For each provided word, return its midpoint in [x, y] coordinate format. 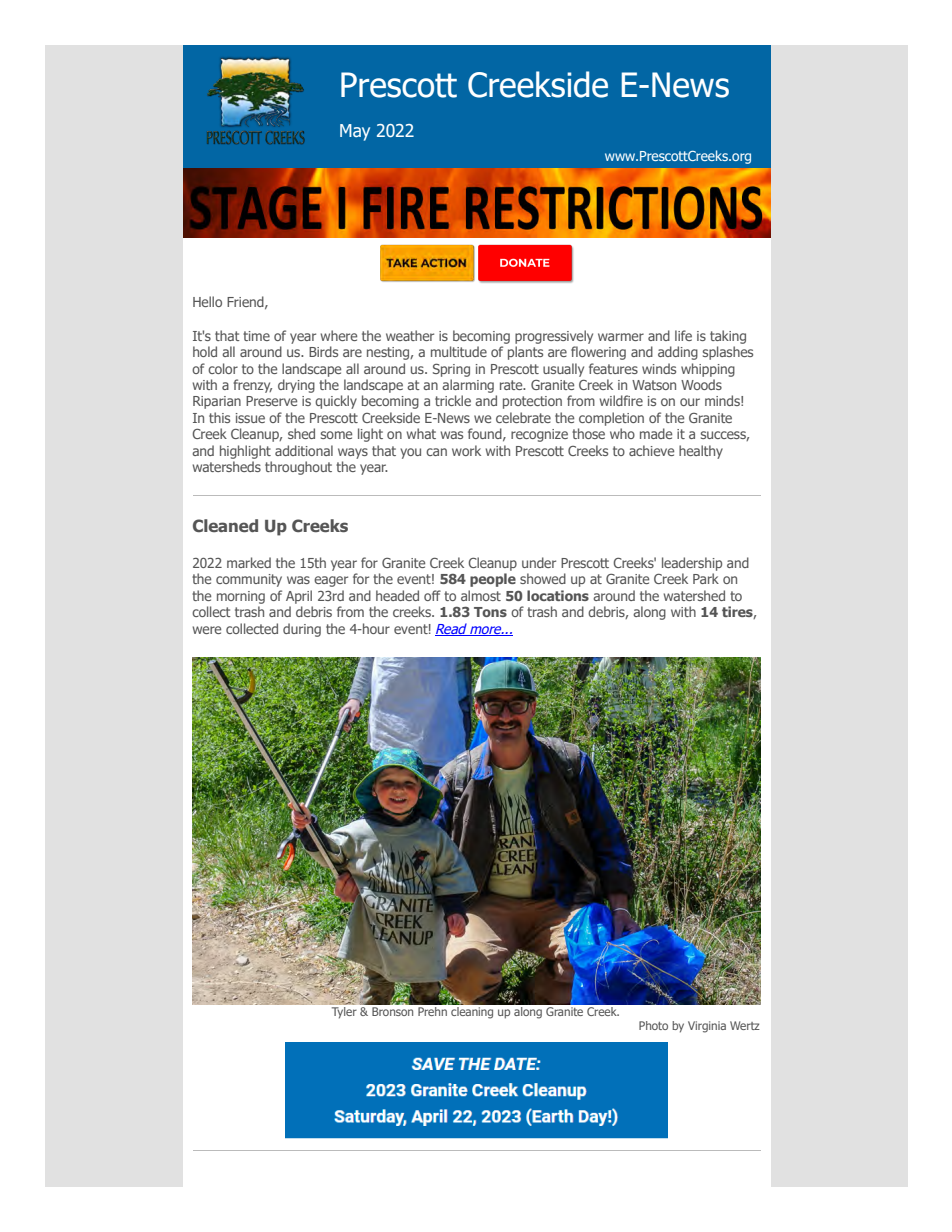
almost [481, 595]
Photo [653, 1025]
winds [659, 368]
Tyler [344, 1012]
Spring [451, 370]
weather [410, 335]
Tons [490, 612]
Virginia [707, 1027]
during [302, 630]
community [249, 580]
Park [706, 578]
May [355, 132]
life [683, 335]
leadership [692, 564]
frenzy [252, 386]
